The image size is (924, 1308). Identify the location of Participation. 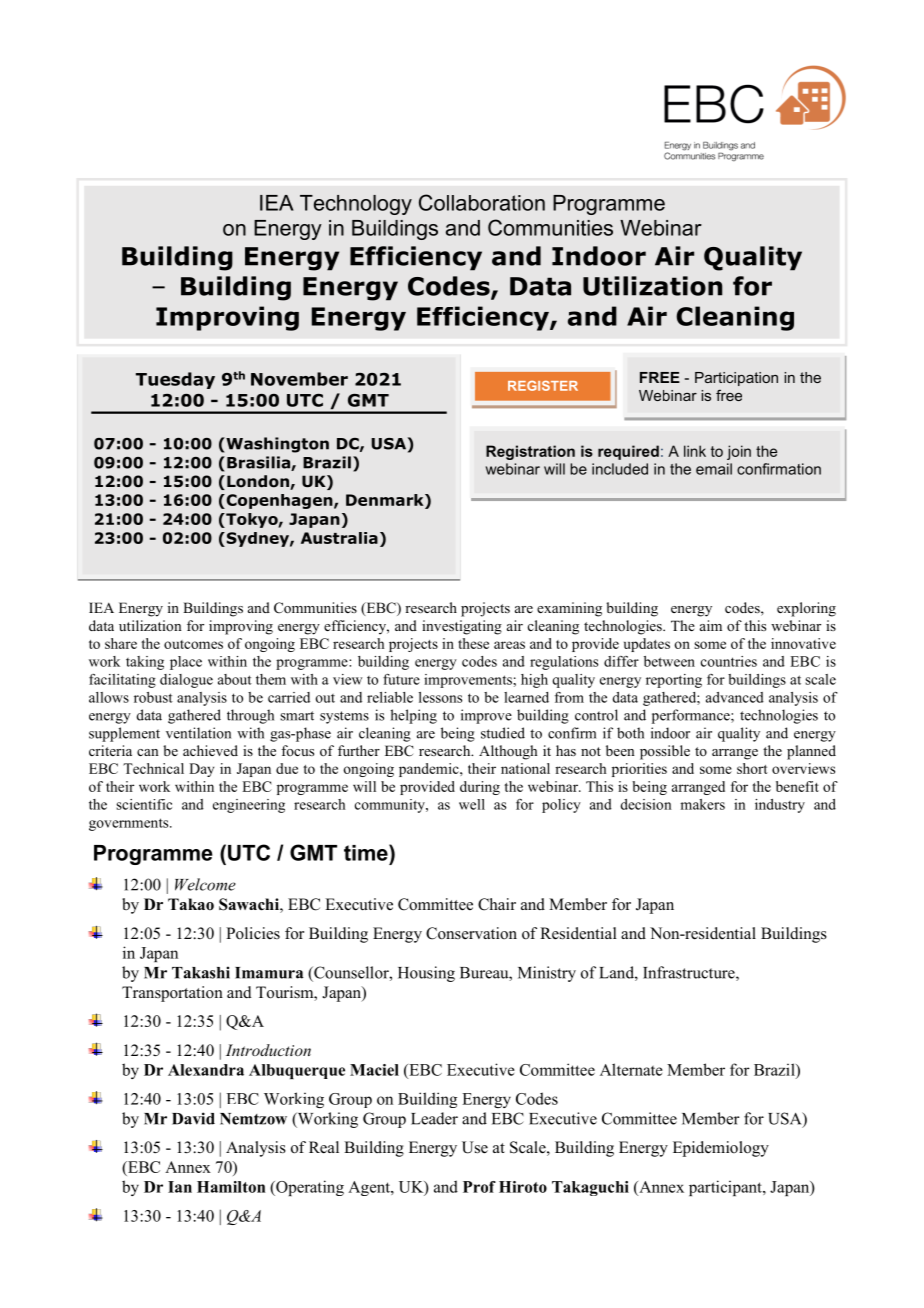
(736, 379).
